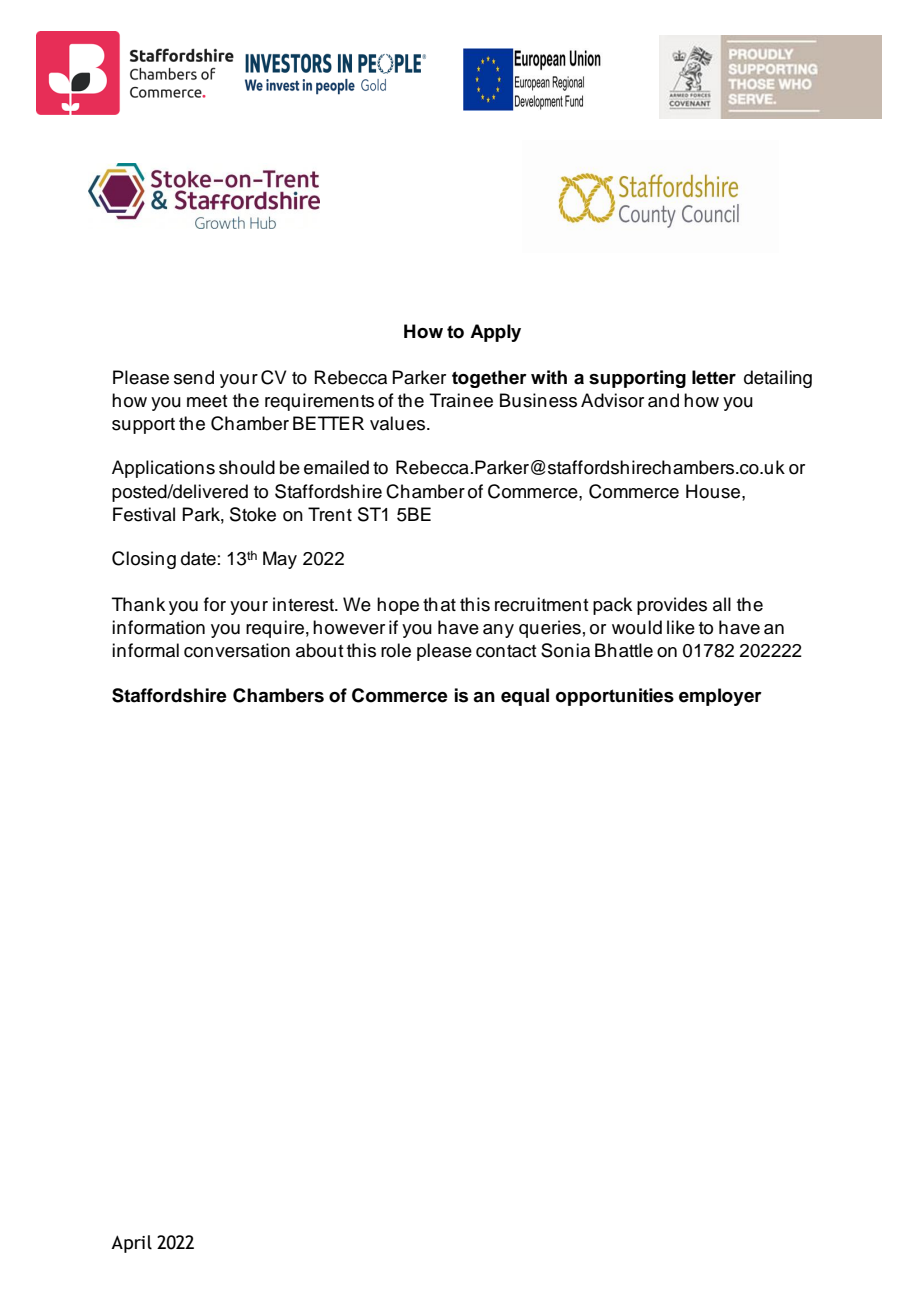  What do you see at coordinates (720, 697) in the screenshot?
I see `employer` at bounding box center [720, 697].
